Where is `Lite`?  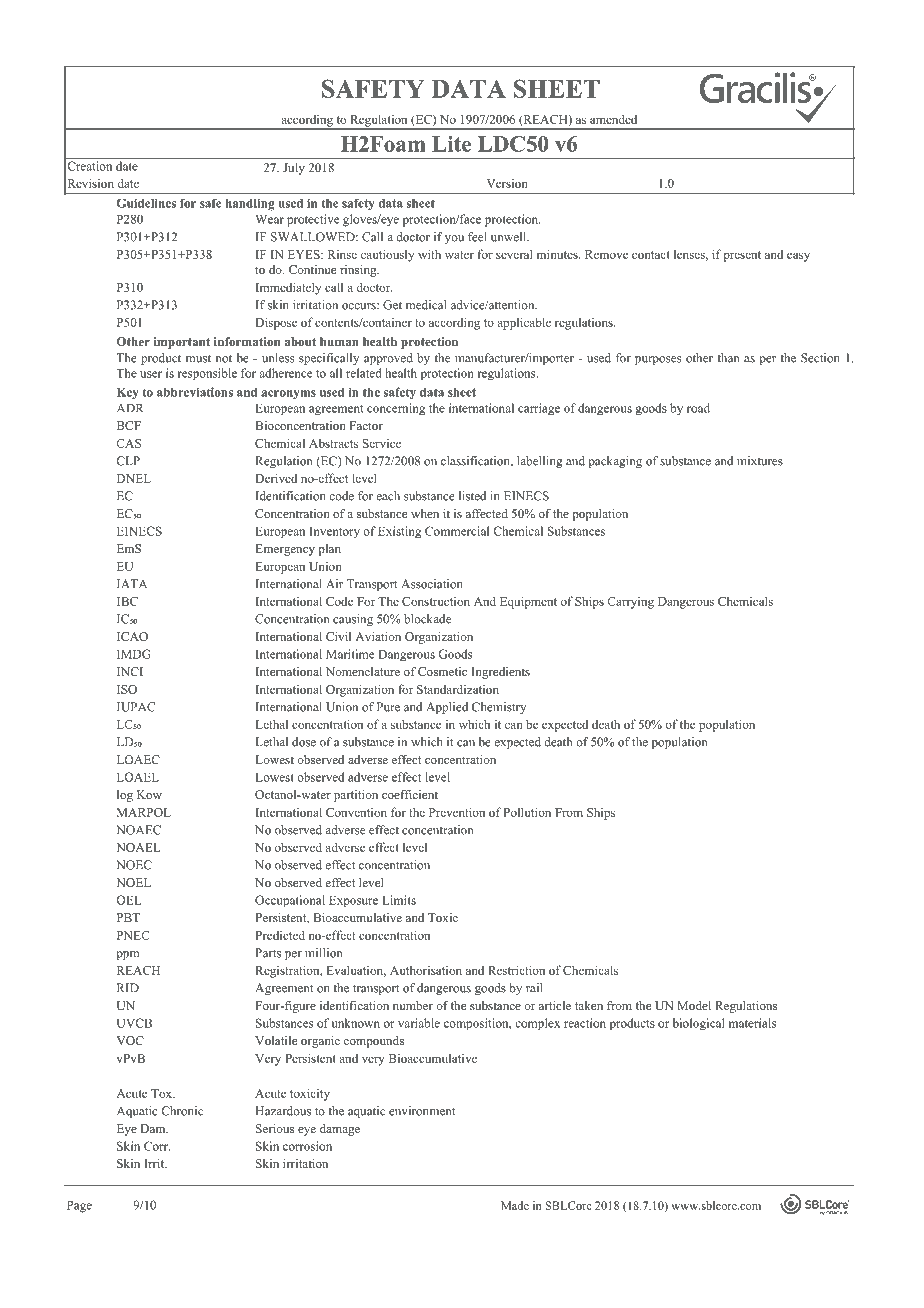
Lite is located at coordinates (451, 144).
